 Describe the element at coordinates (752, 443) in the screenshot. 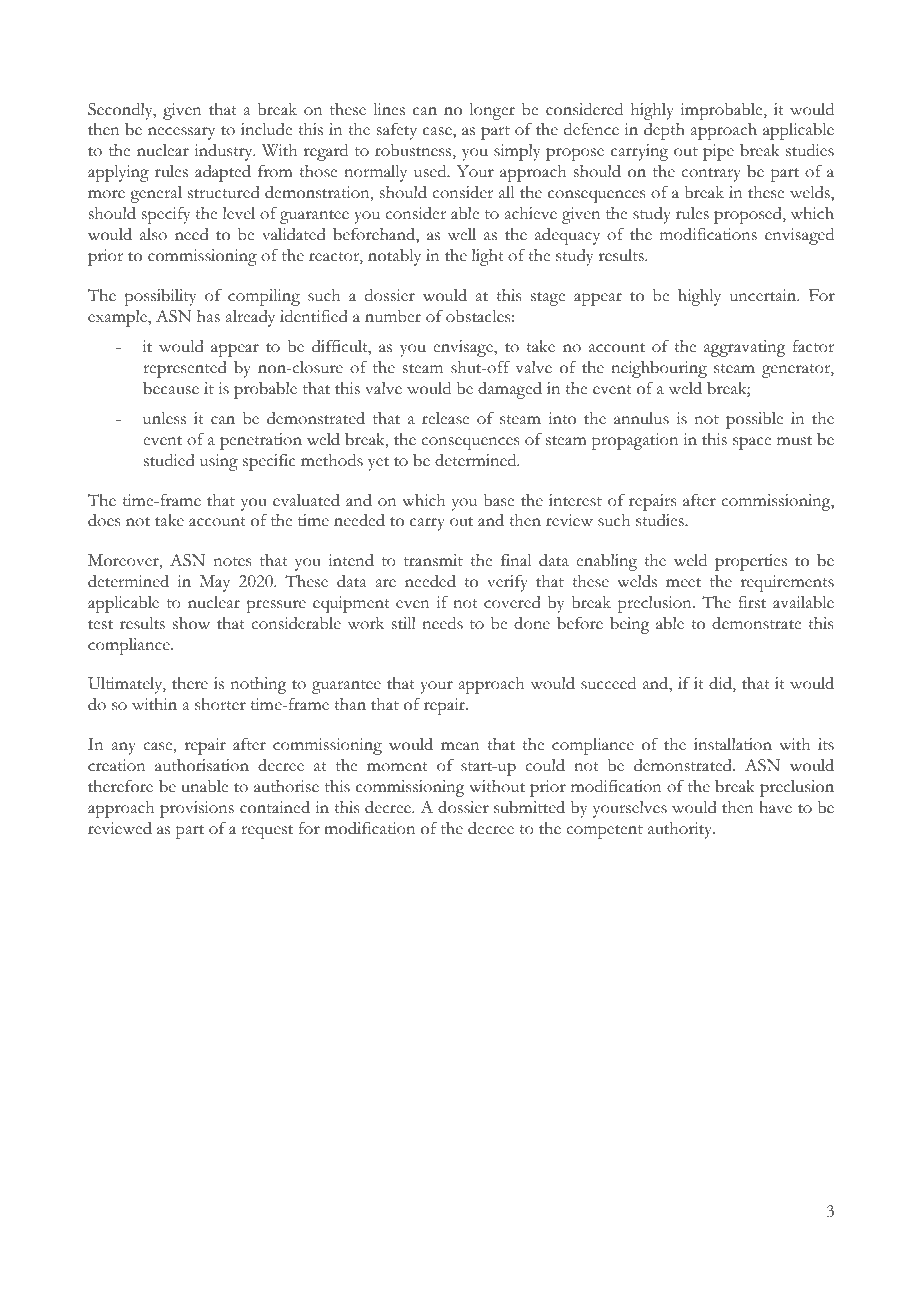

I see `space` at that location.
